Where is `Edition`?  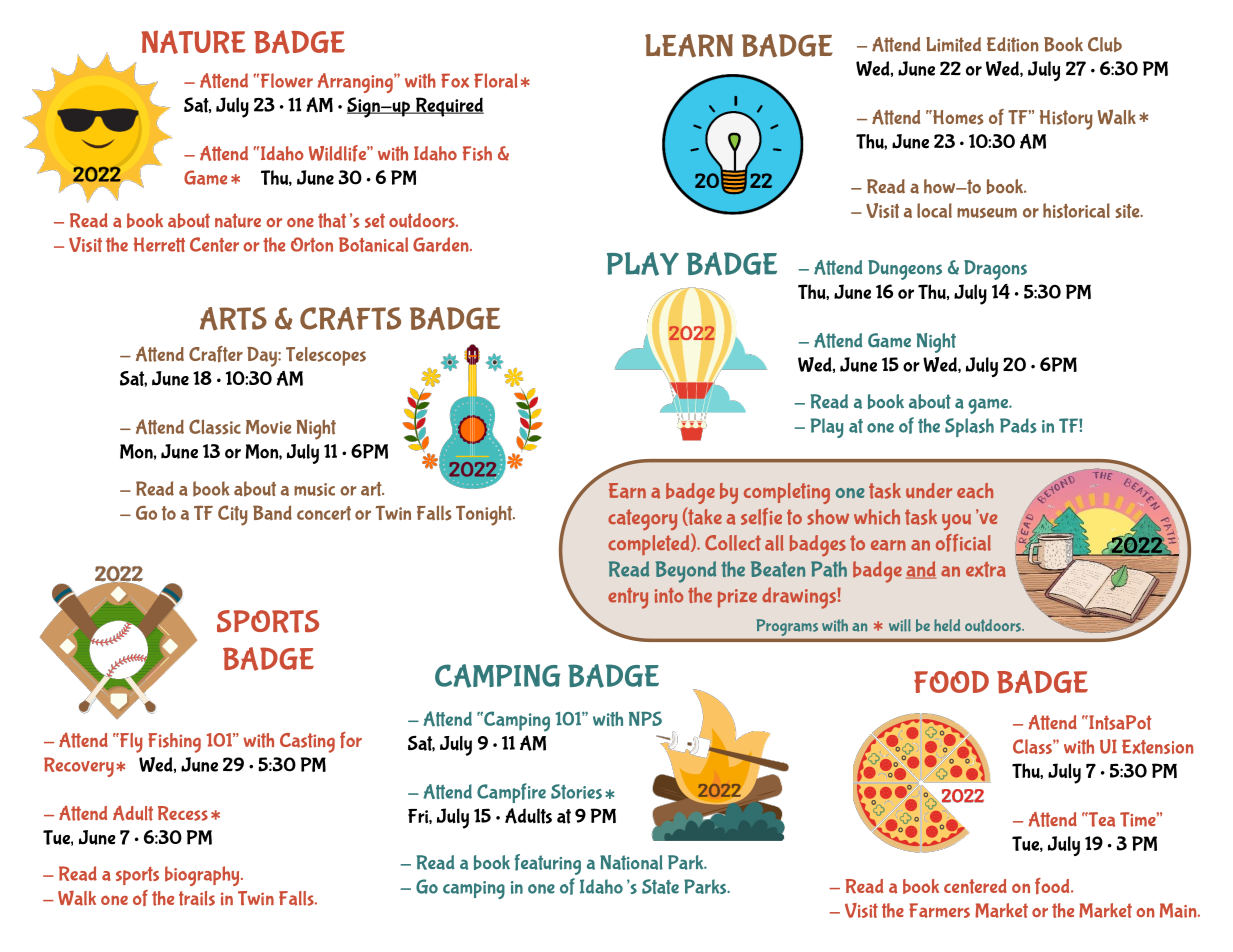 Edition is located at coordinates (1013, 44).
